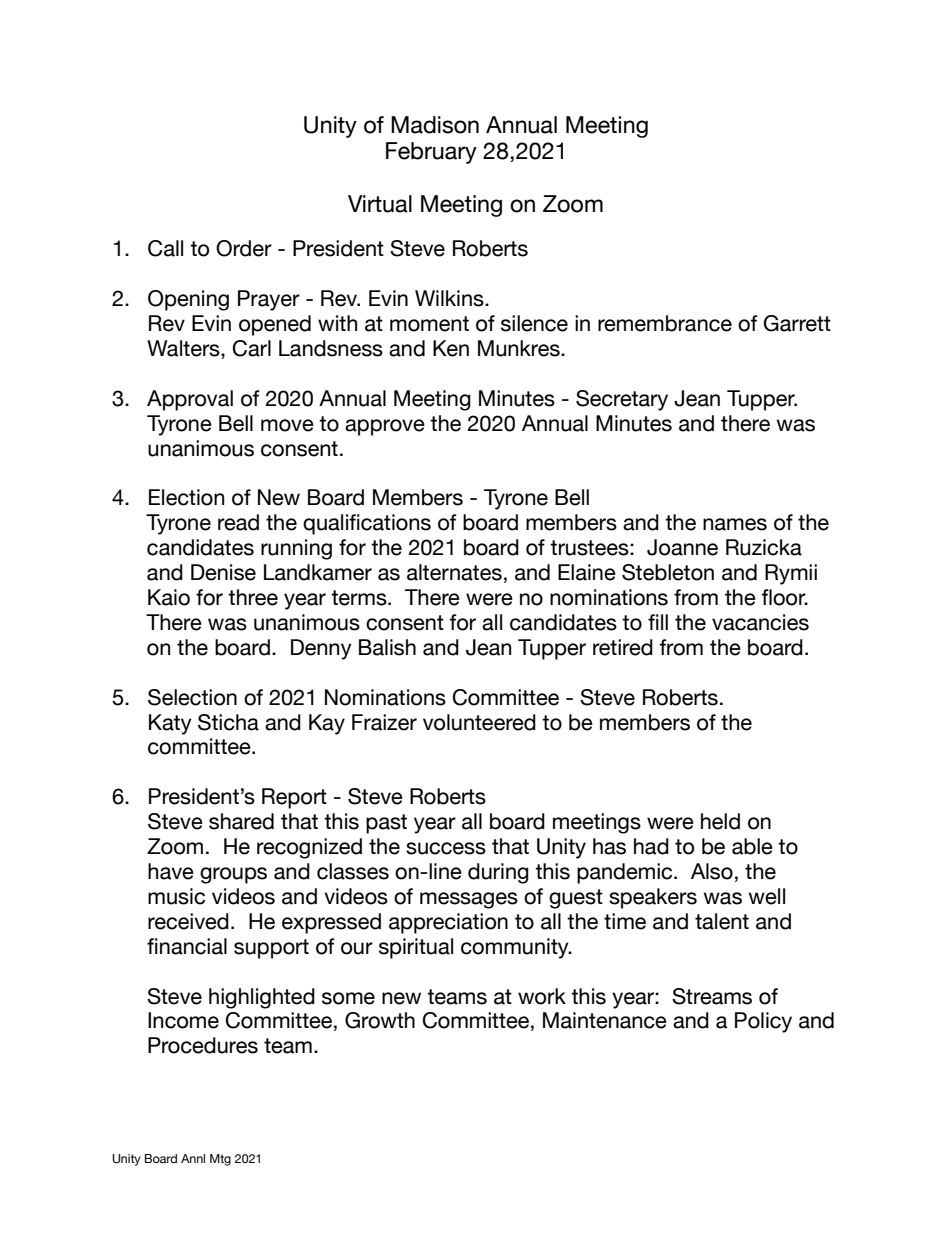  What do you see at coordinates (220, 1160) in the image?
I see `Mtg` at bounding box center [220, 1160].
